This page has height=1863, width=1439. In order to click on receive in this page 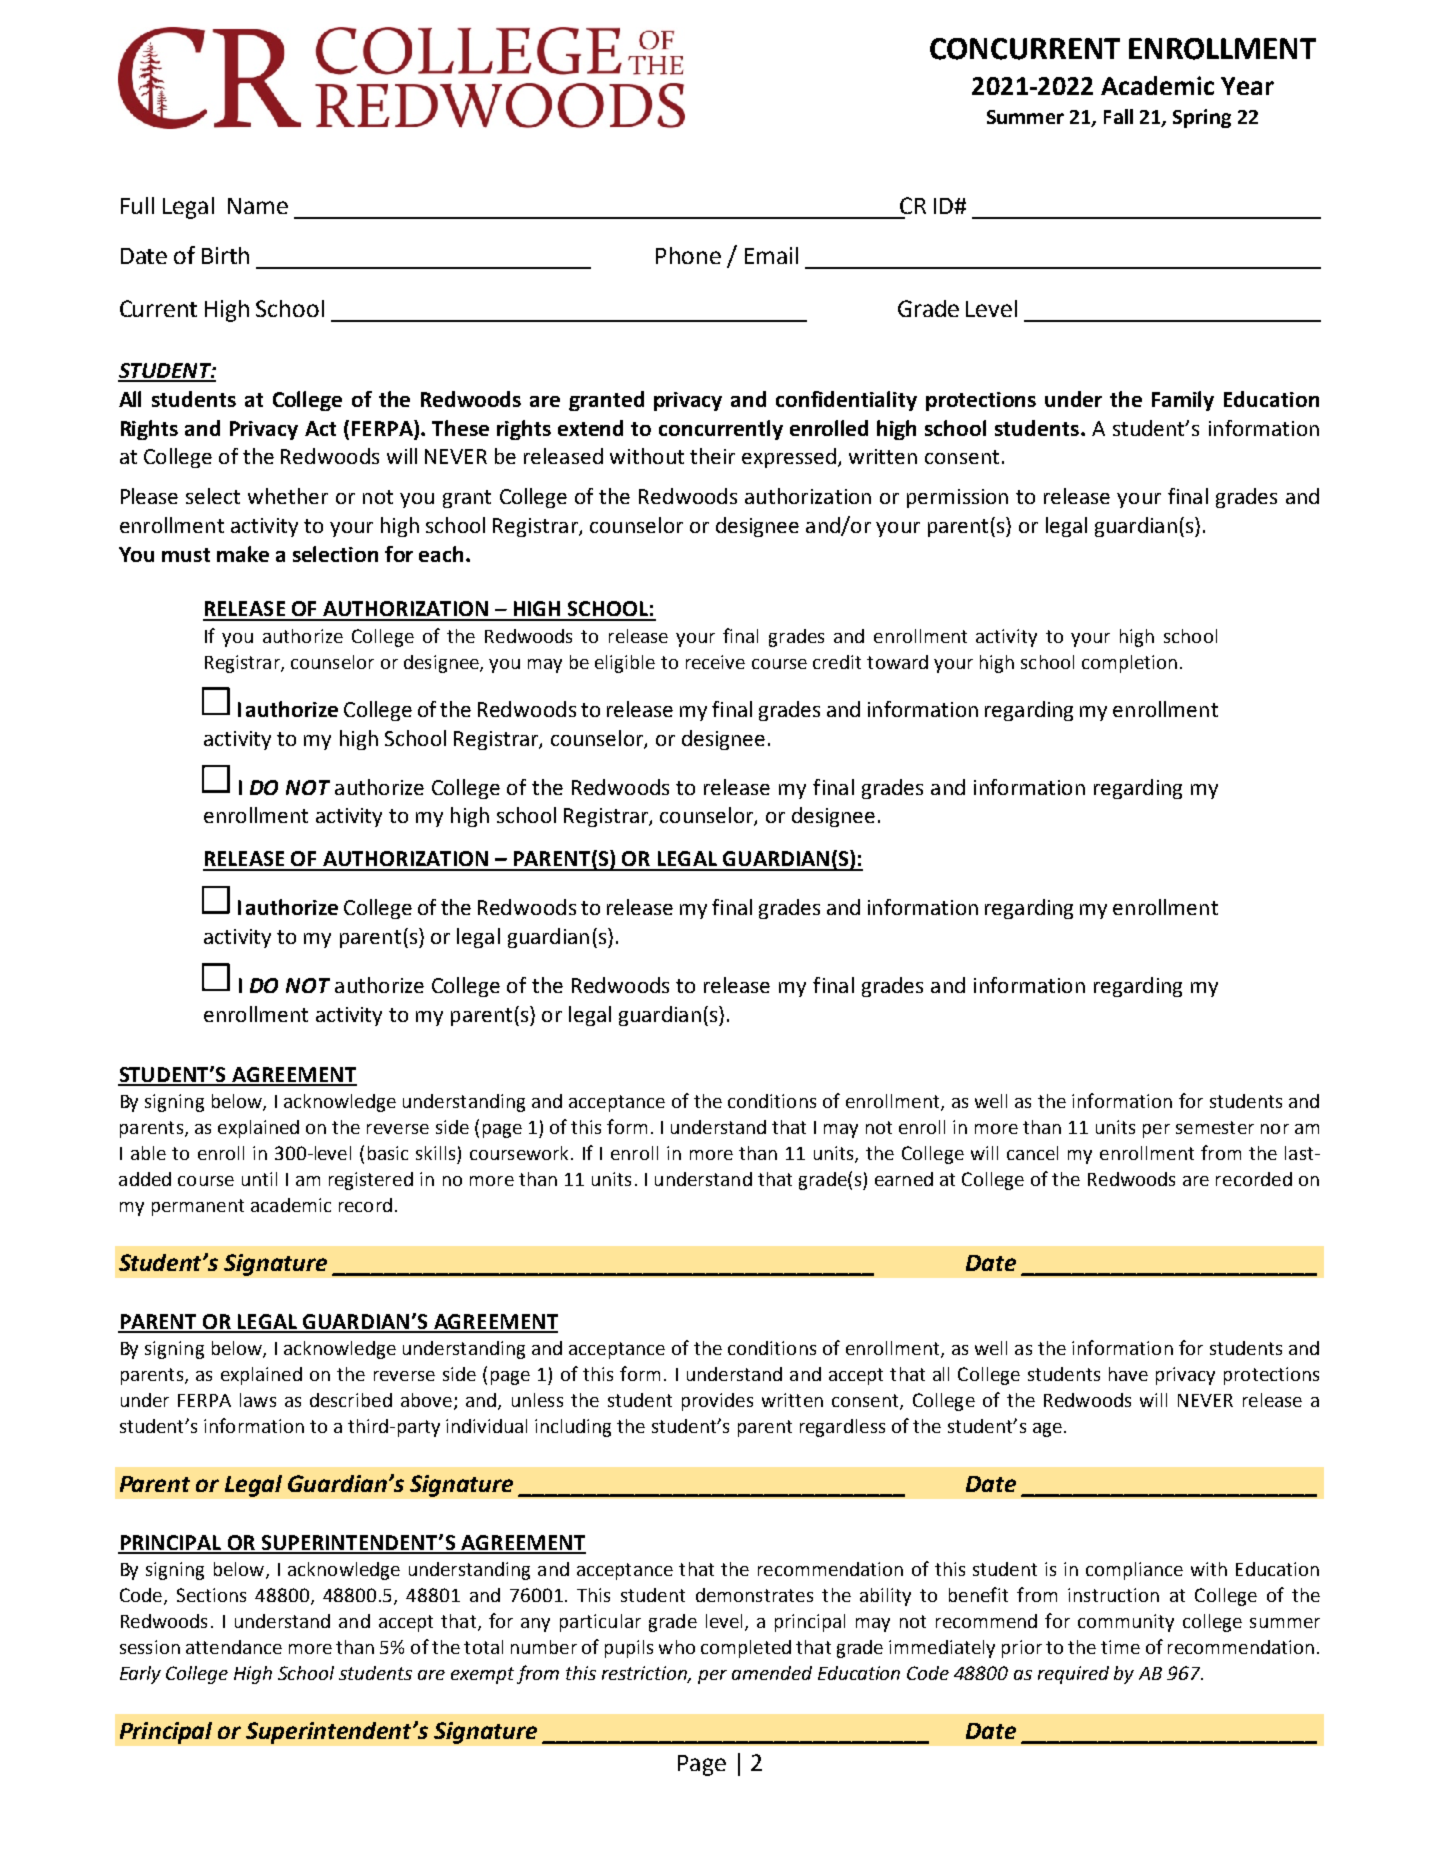, I will do `click(715, 662)`.
